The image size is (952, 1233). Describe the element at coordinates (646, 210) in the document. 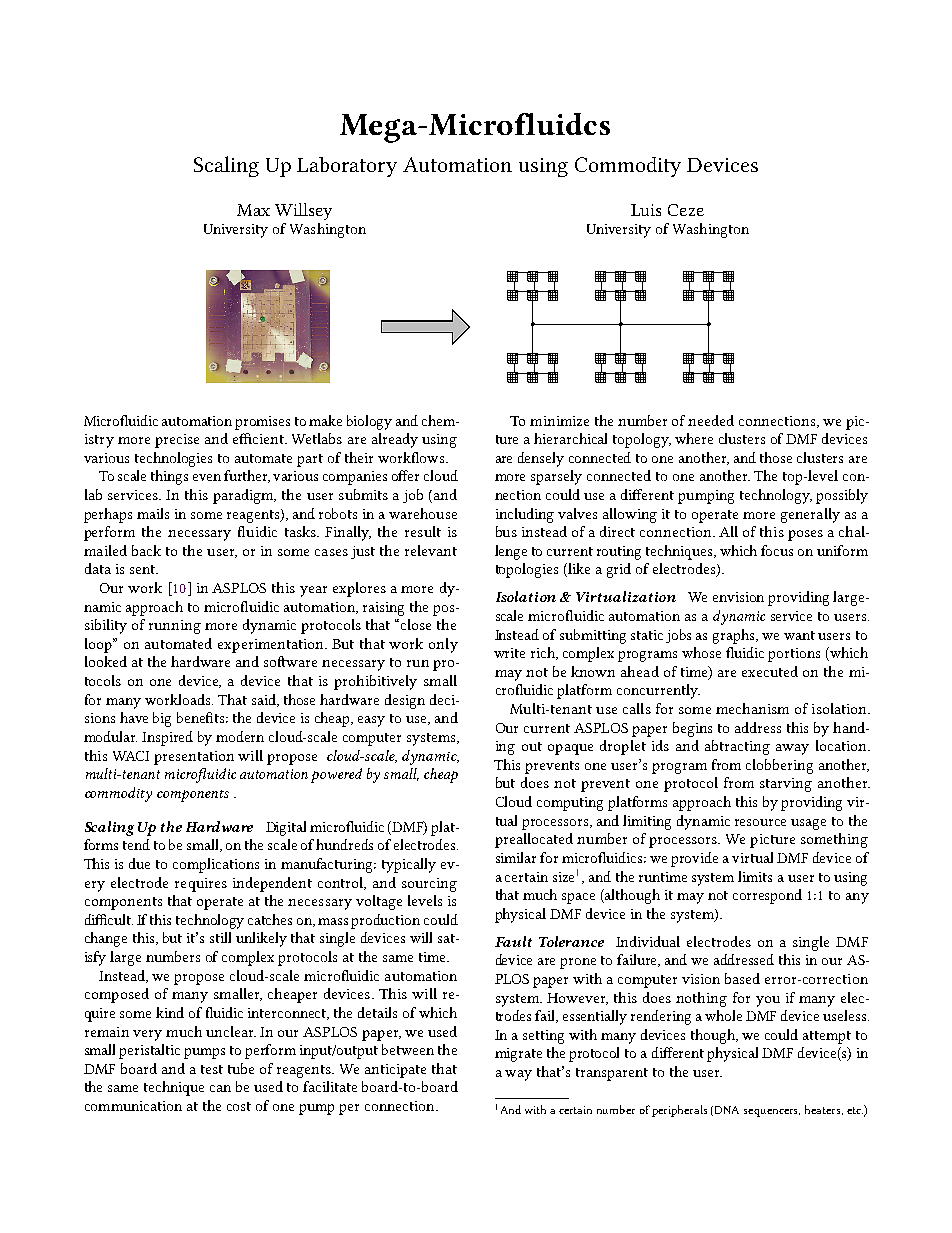

I see `Luis` at that location.
